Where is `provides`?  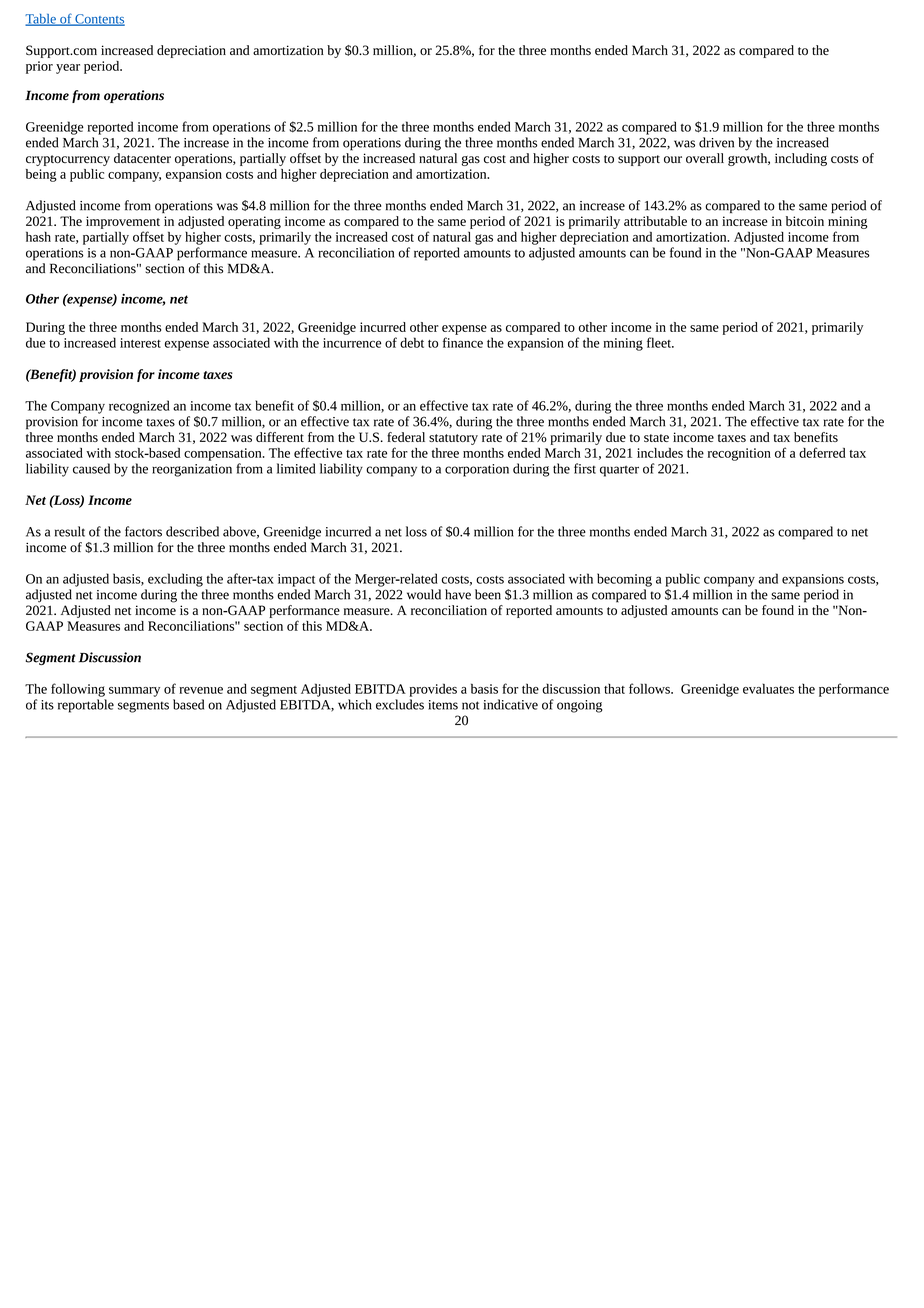
provides is located at coordinates (433, 690).
